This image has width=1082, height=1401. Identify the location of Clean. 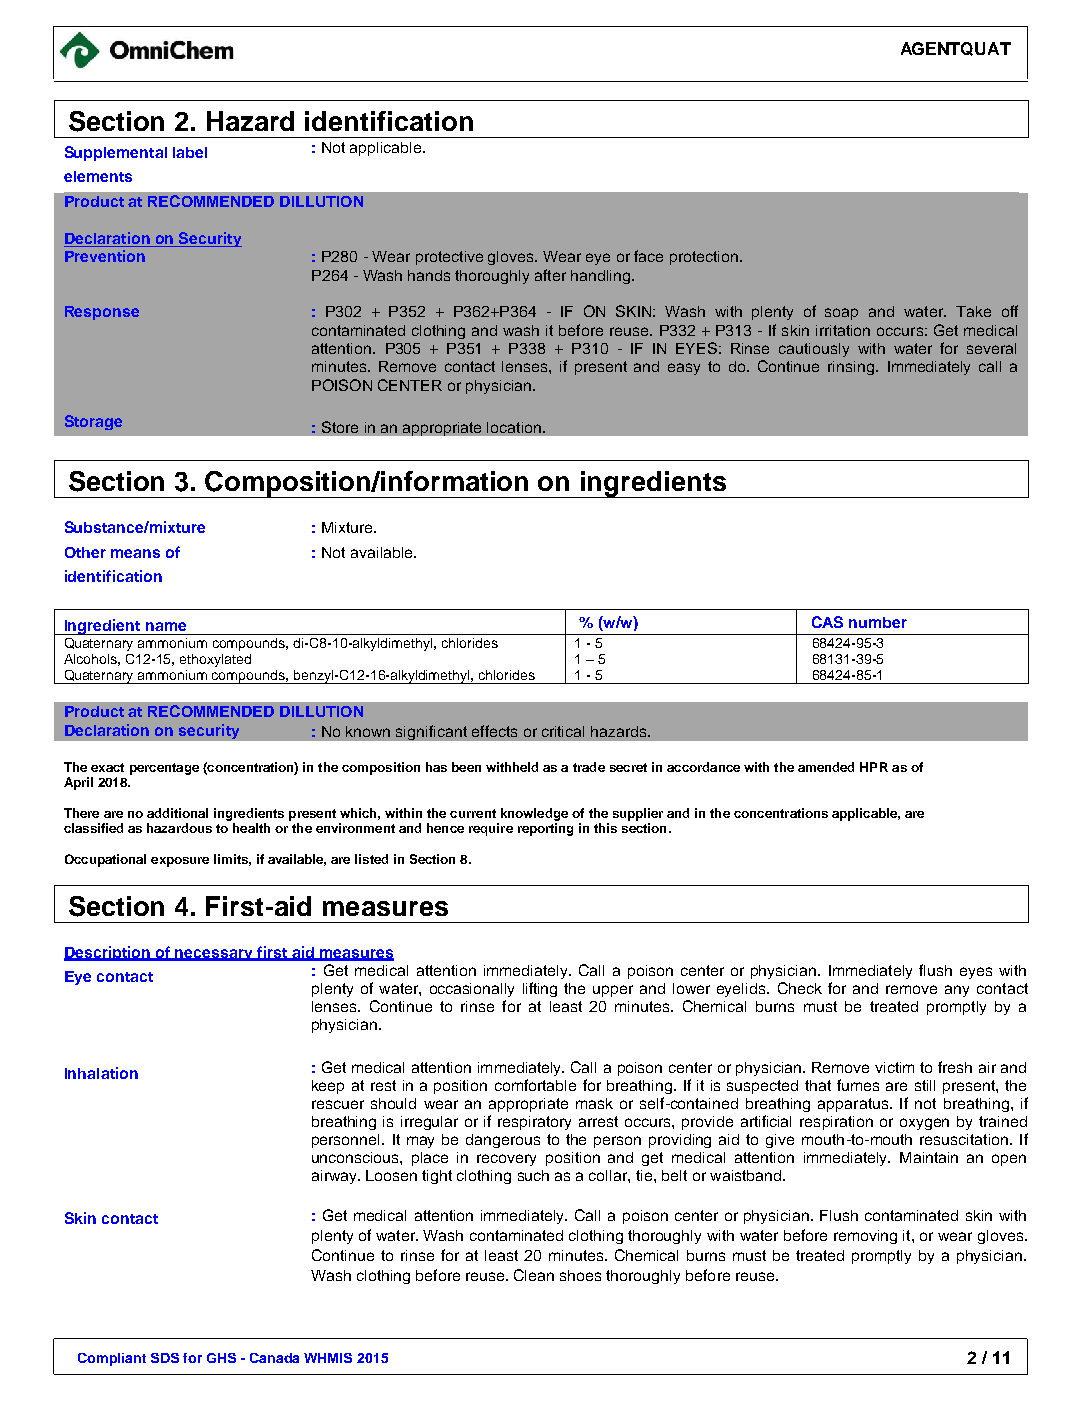
(534, 1275).
